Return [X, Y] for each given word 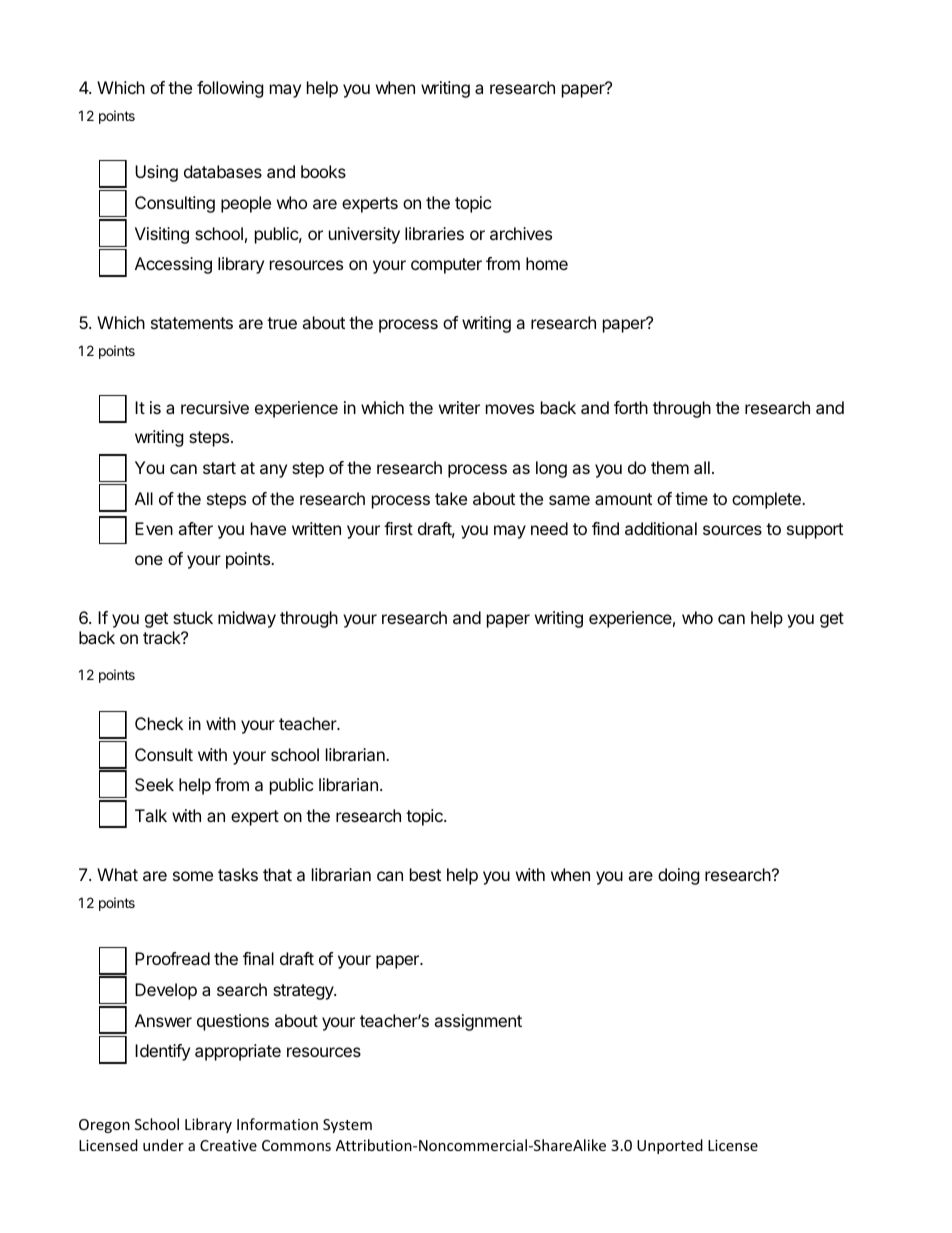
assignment [478, 1022]
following [230, 89]
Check [159, 723]
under [163, 1145]
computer [446, 266]
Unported [670, 1146]
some [193, 876]
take [451, 498]
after [195, 528]
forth [631, 407]
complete [767, 500]
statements [192, 323]
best [425, 874]
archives [521, 233]
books [323, 171]
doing [679, 876]
